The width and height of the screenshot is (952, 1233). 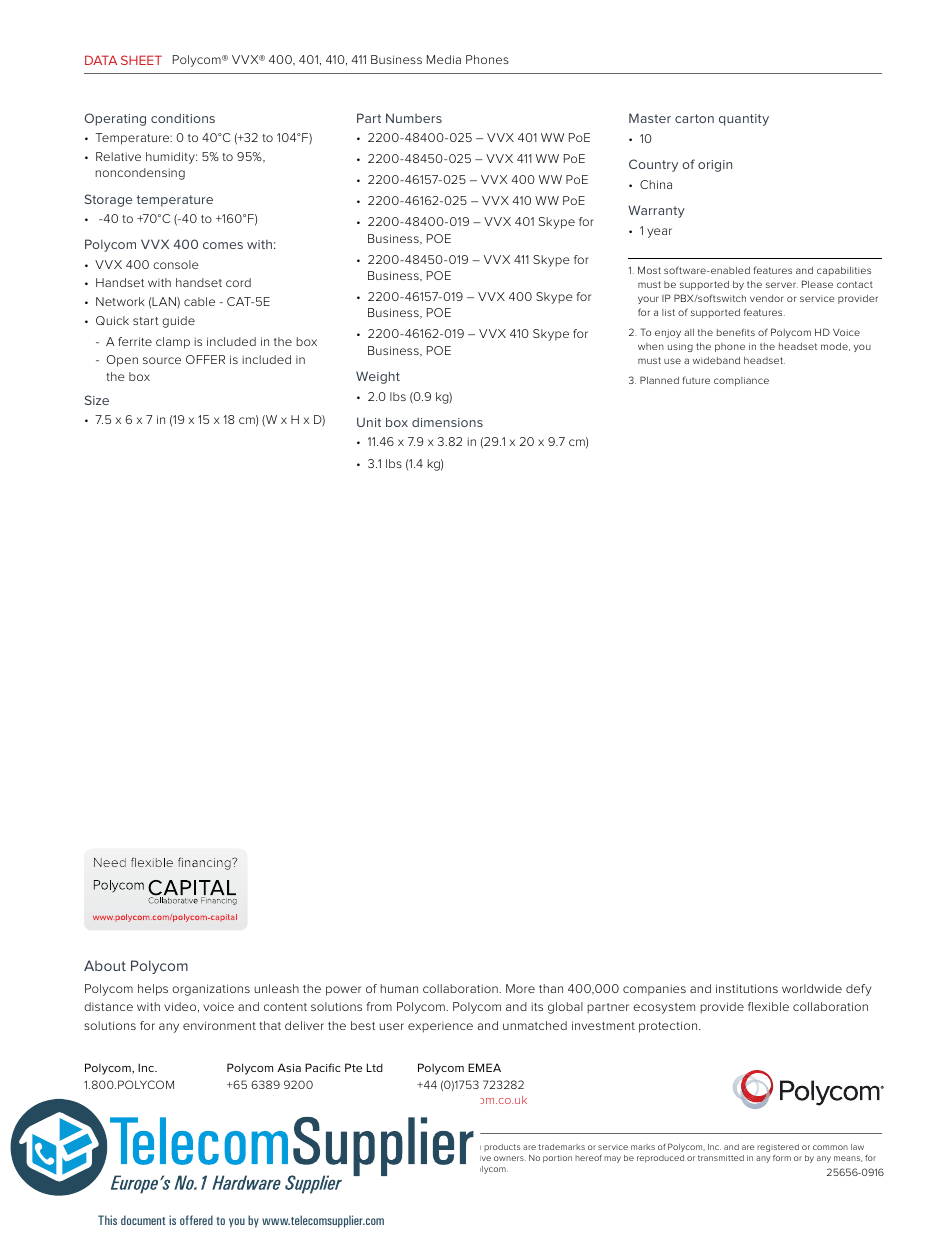 What do you see at coordinates (183, 118) in the screenshot?
I see `conditions` at bounding box center [183, 118].
